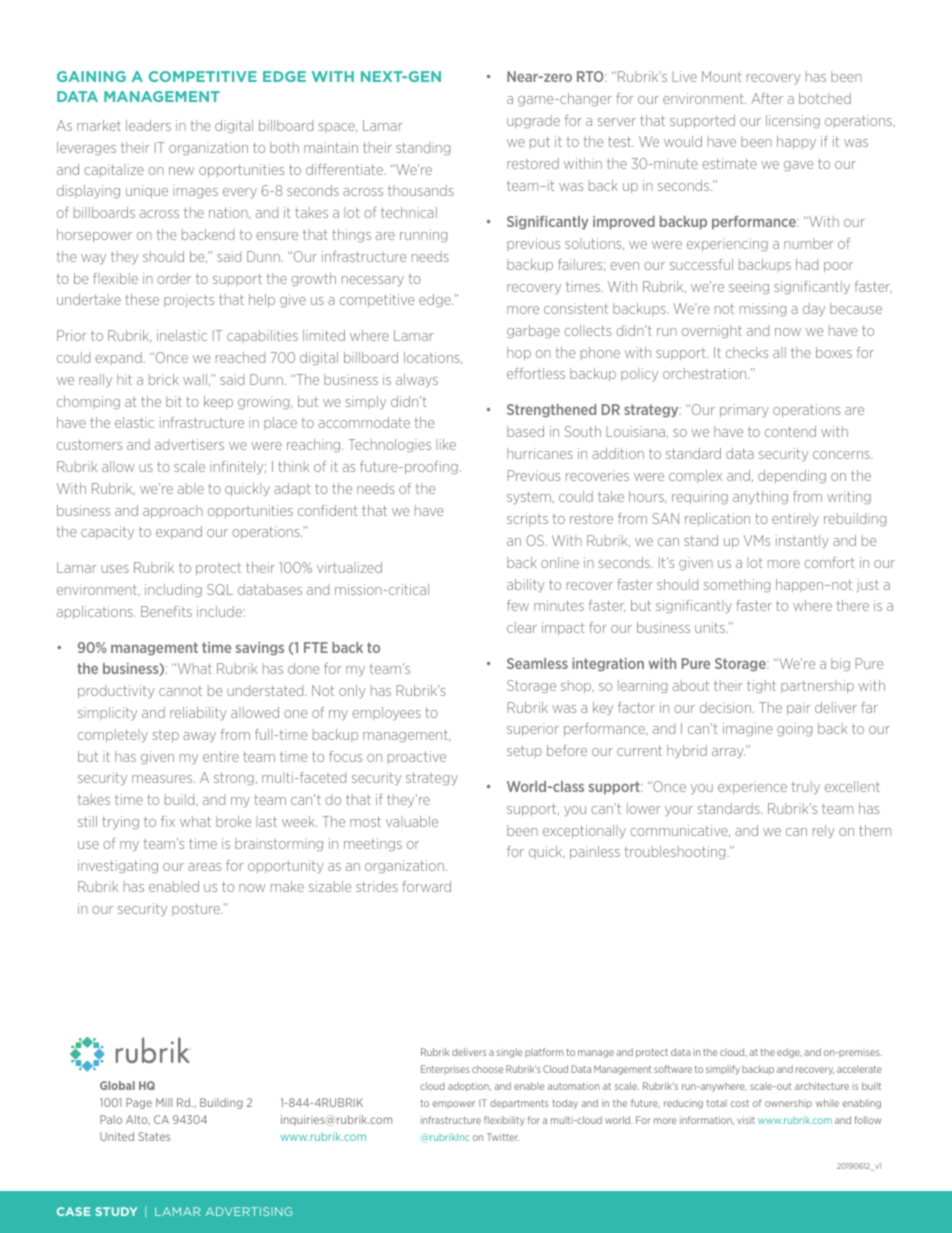 Image resolution: width=952 pixels, height=1233 pixels. What do you see at coordinates (522, 627) in the screenshot?
I see `clear` at bounding box center [522, 627].
